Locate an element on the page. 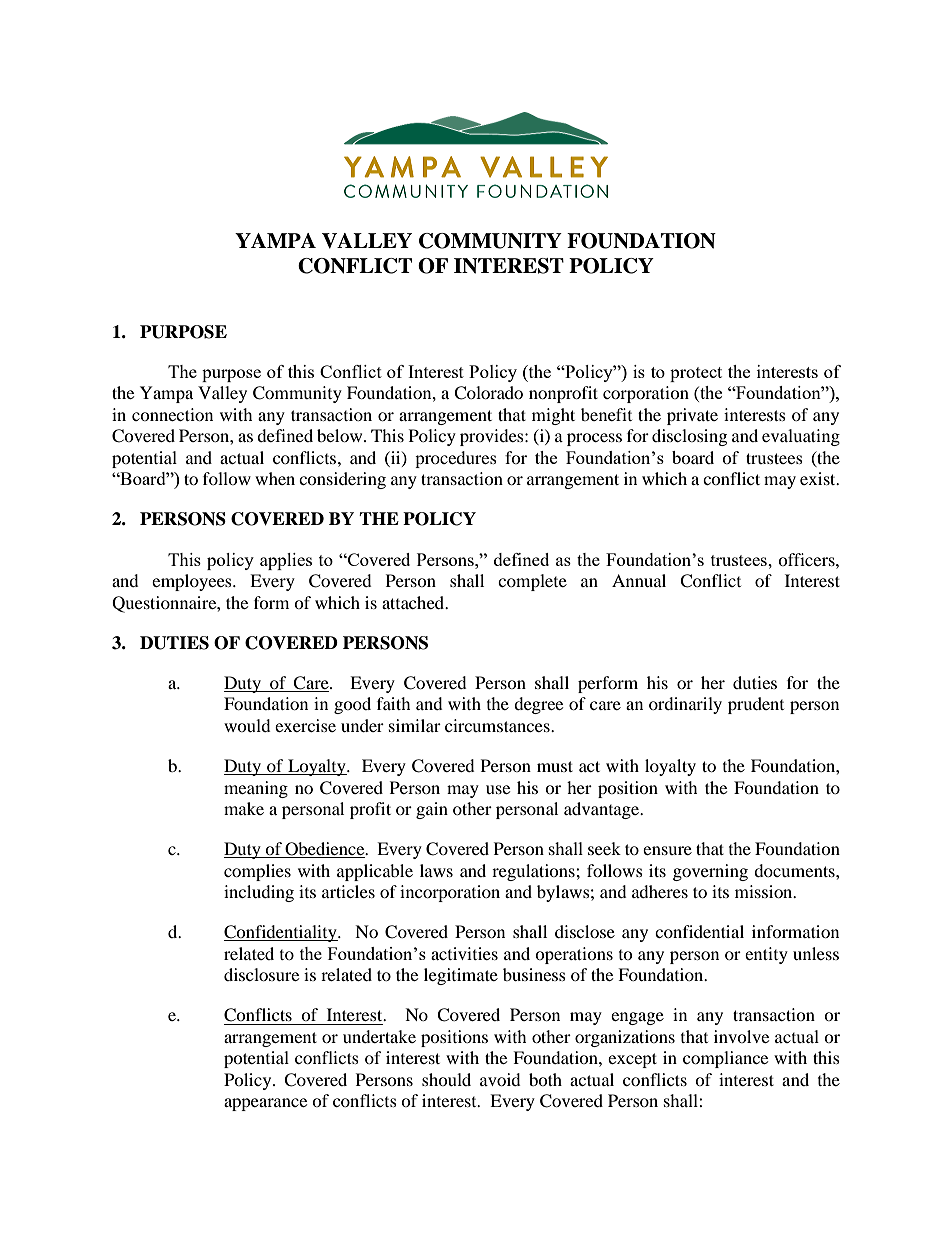 Image resolution: width=952 pixels, height=1233 pixels. ensure is located at coordinates (667, 850).
